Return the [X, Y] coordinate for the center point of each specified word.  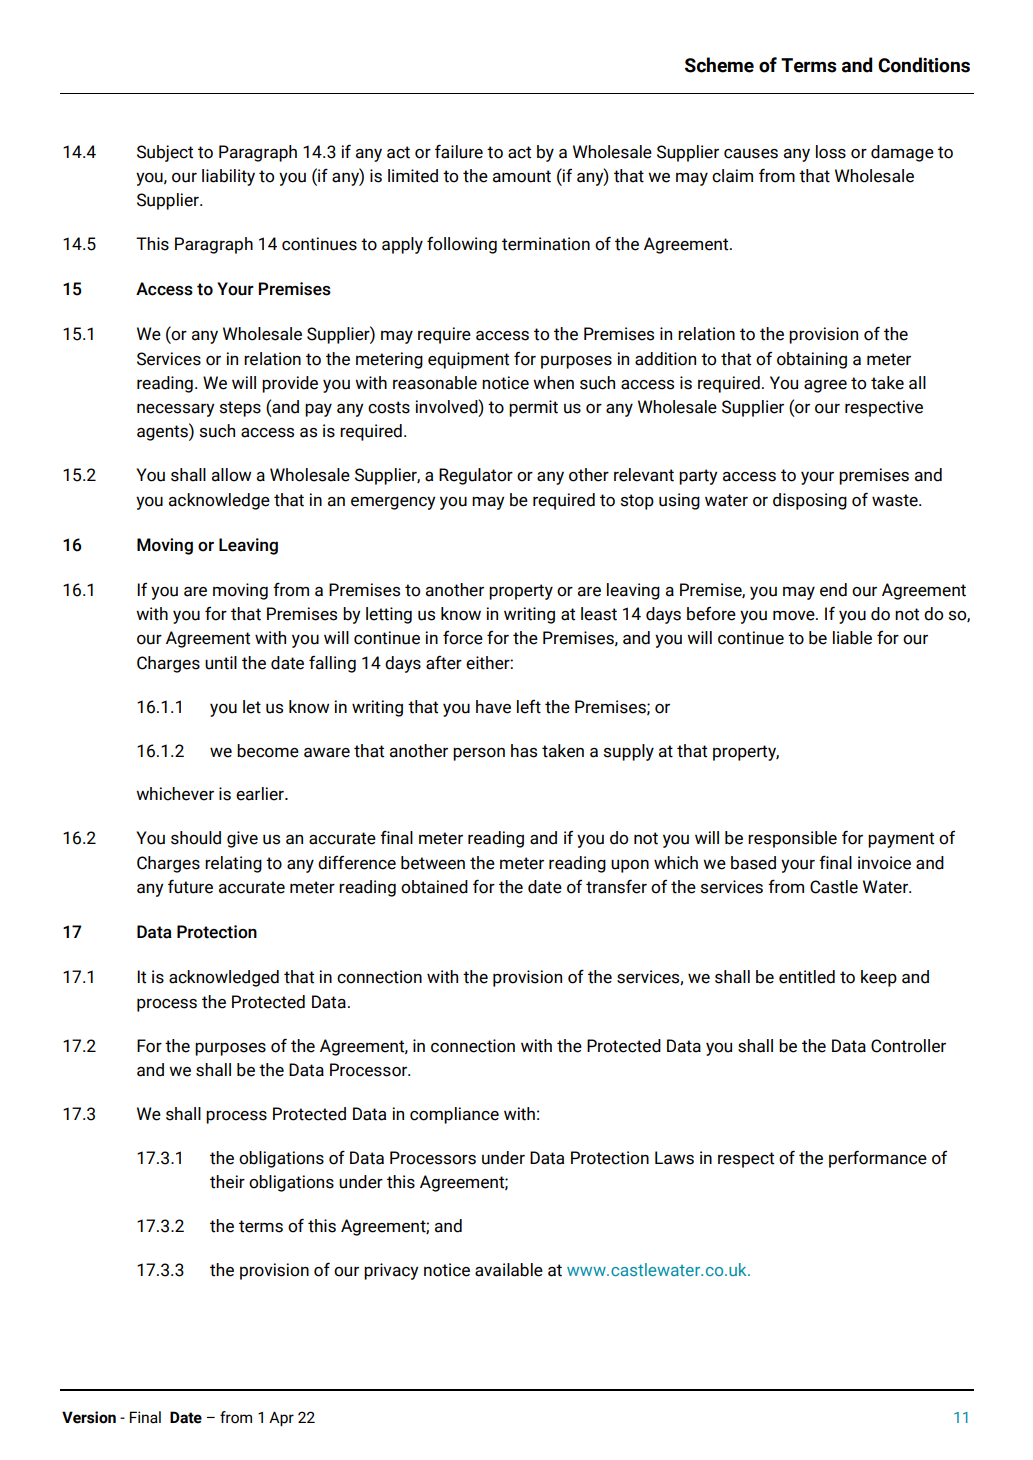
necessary [176, 410]
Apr [281, 1418]
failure [459, 151]
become [268, 751]
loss [831, 152]
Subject [165, 153]
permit [533, 408]
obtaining [812, 360]
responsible [792, 839]
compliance [454, 1115]
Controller [908, 1046]
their [227, 1182]
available [509, 1270]
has [524, 751]
